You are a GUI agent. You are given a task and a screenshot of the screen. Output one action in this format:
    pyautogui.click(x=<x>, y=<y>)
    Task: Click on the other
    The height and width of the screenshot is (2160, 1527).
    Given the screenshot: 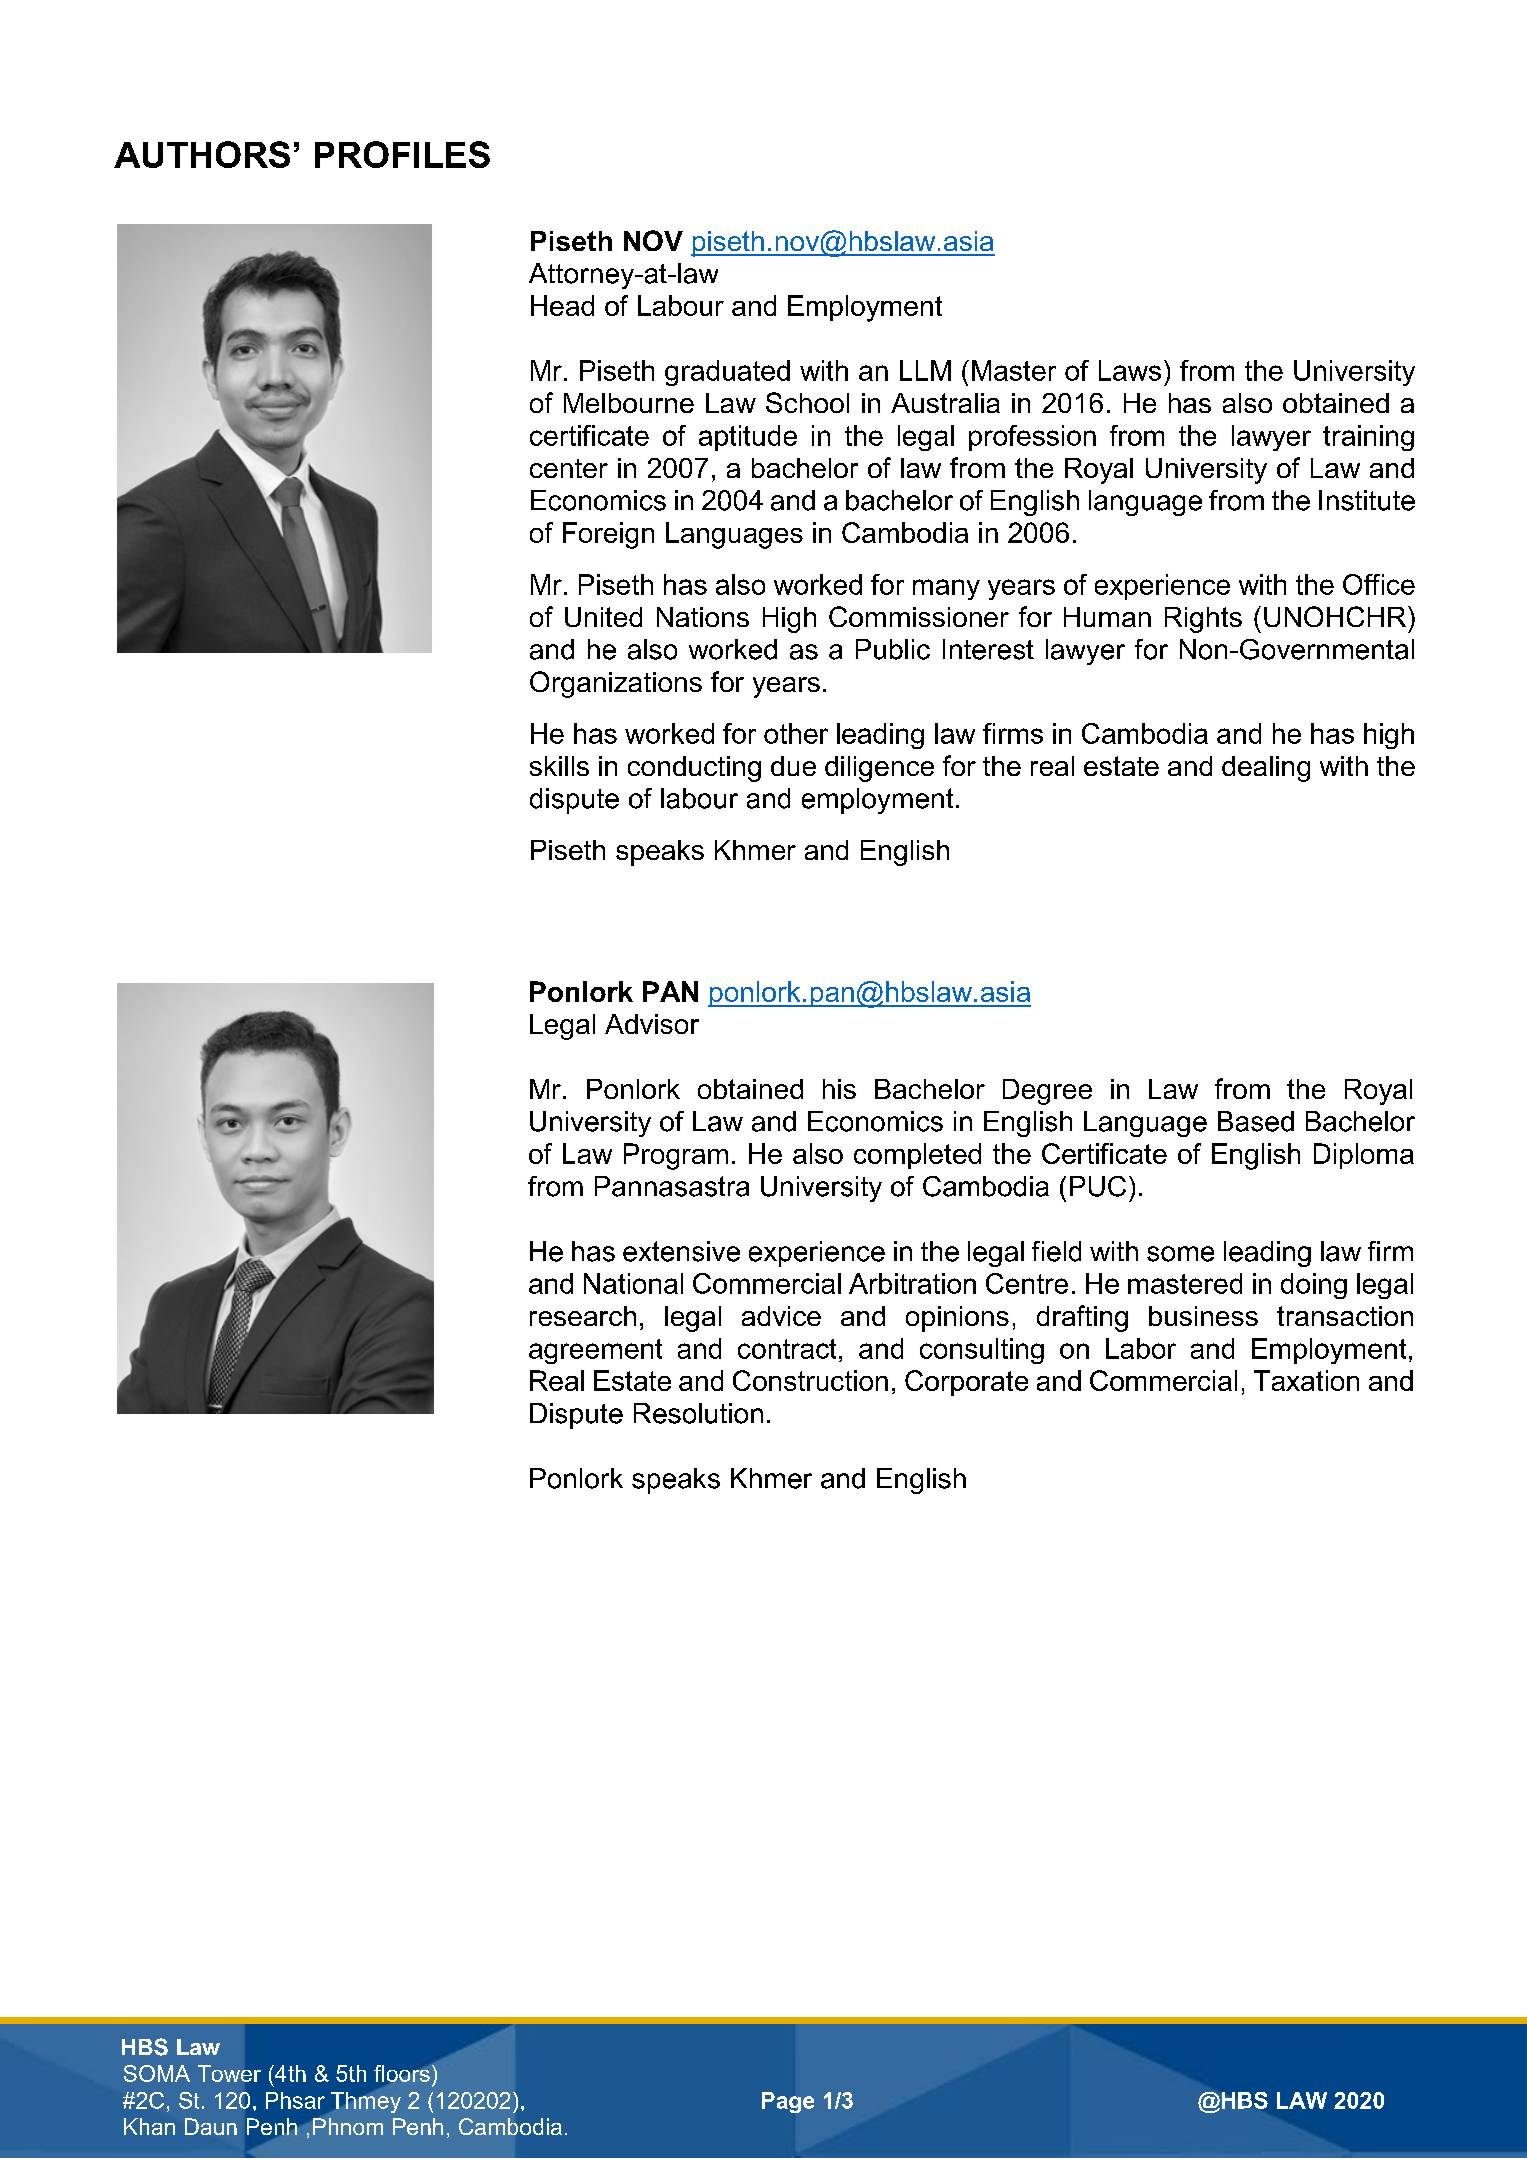 What is the action you would take?
    pyautogui.click(x=796, y=733)
